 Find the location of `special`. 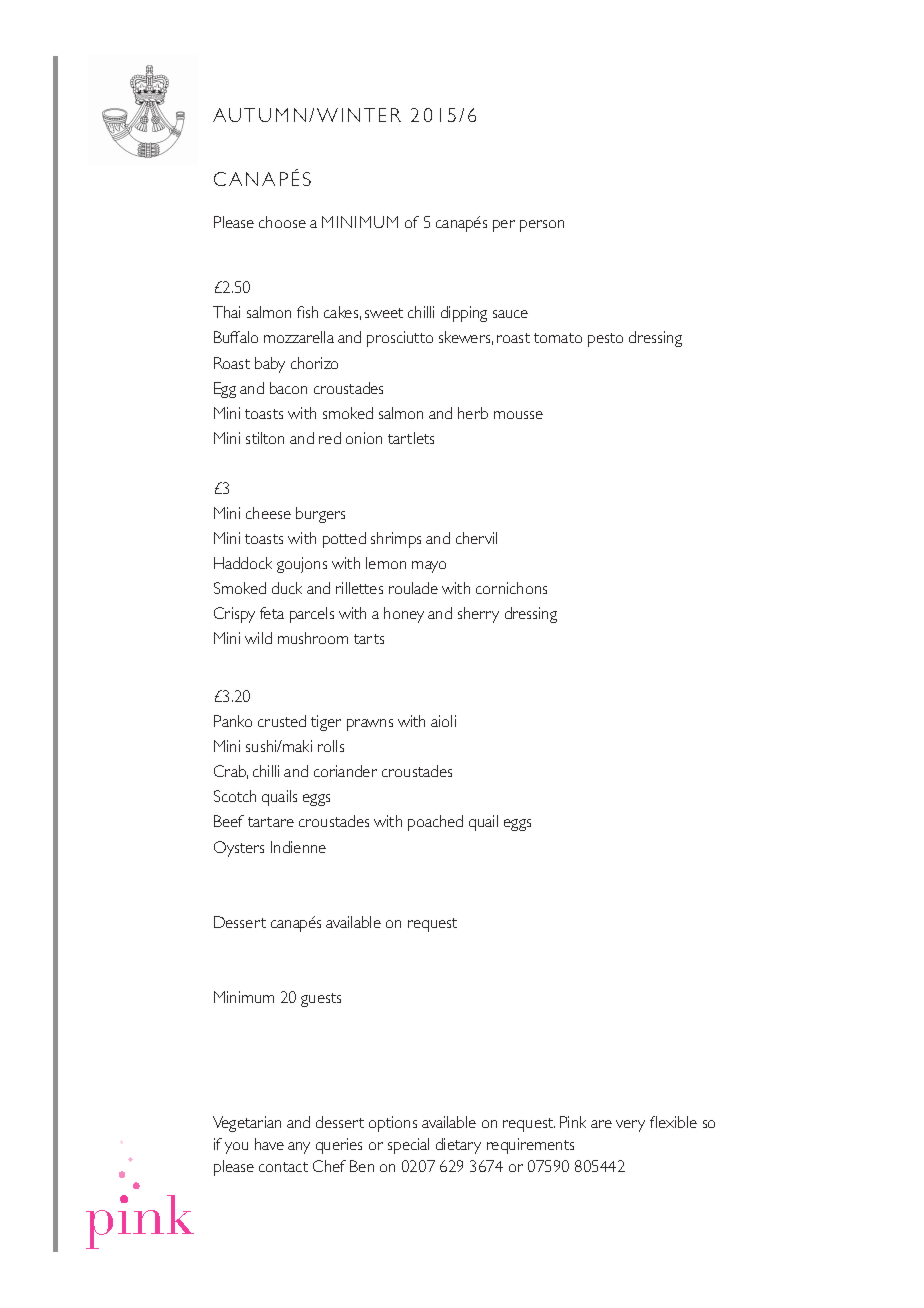

special is located at coordinates (408, 1146).
